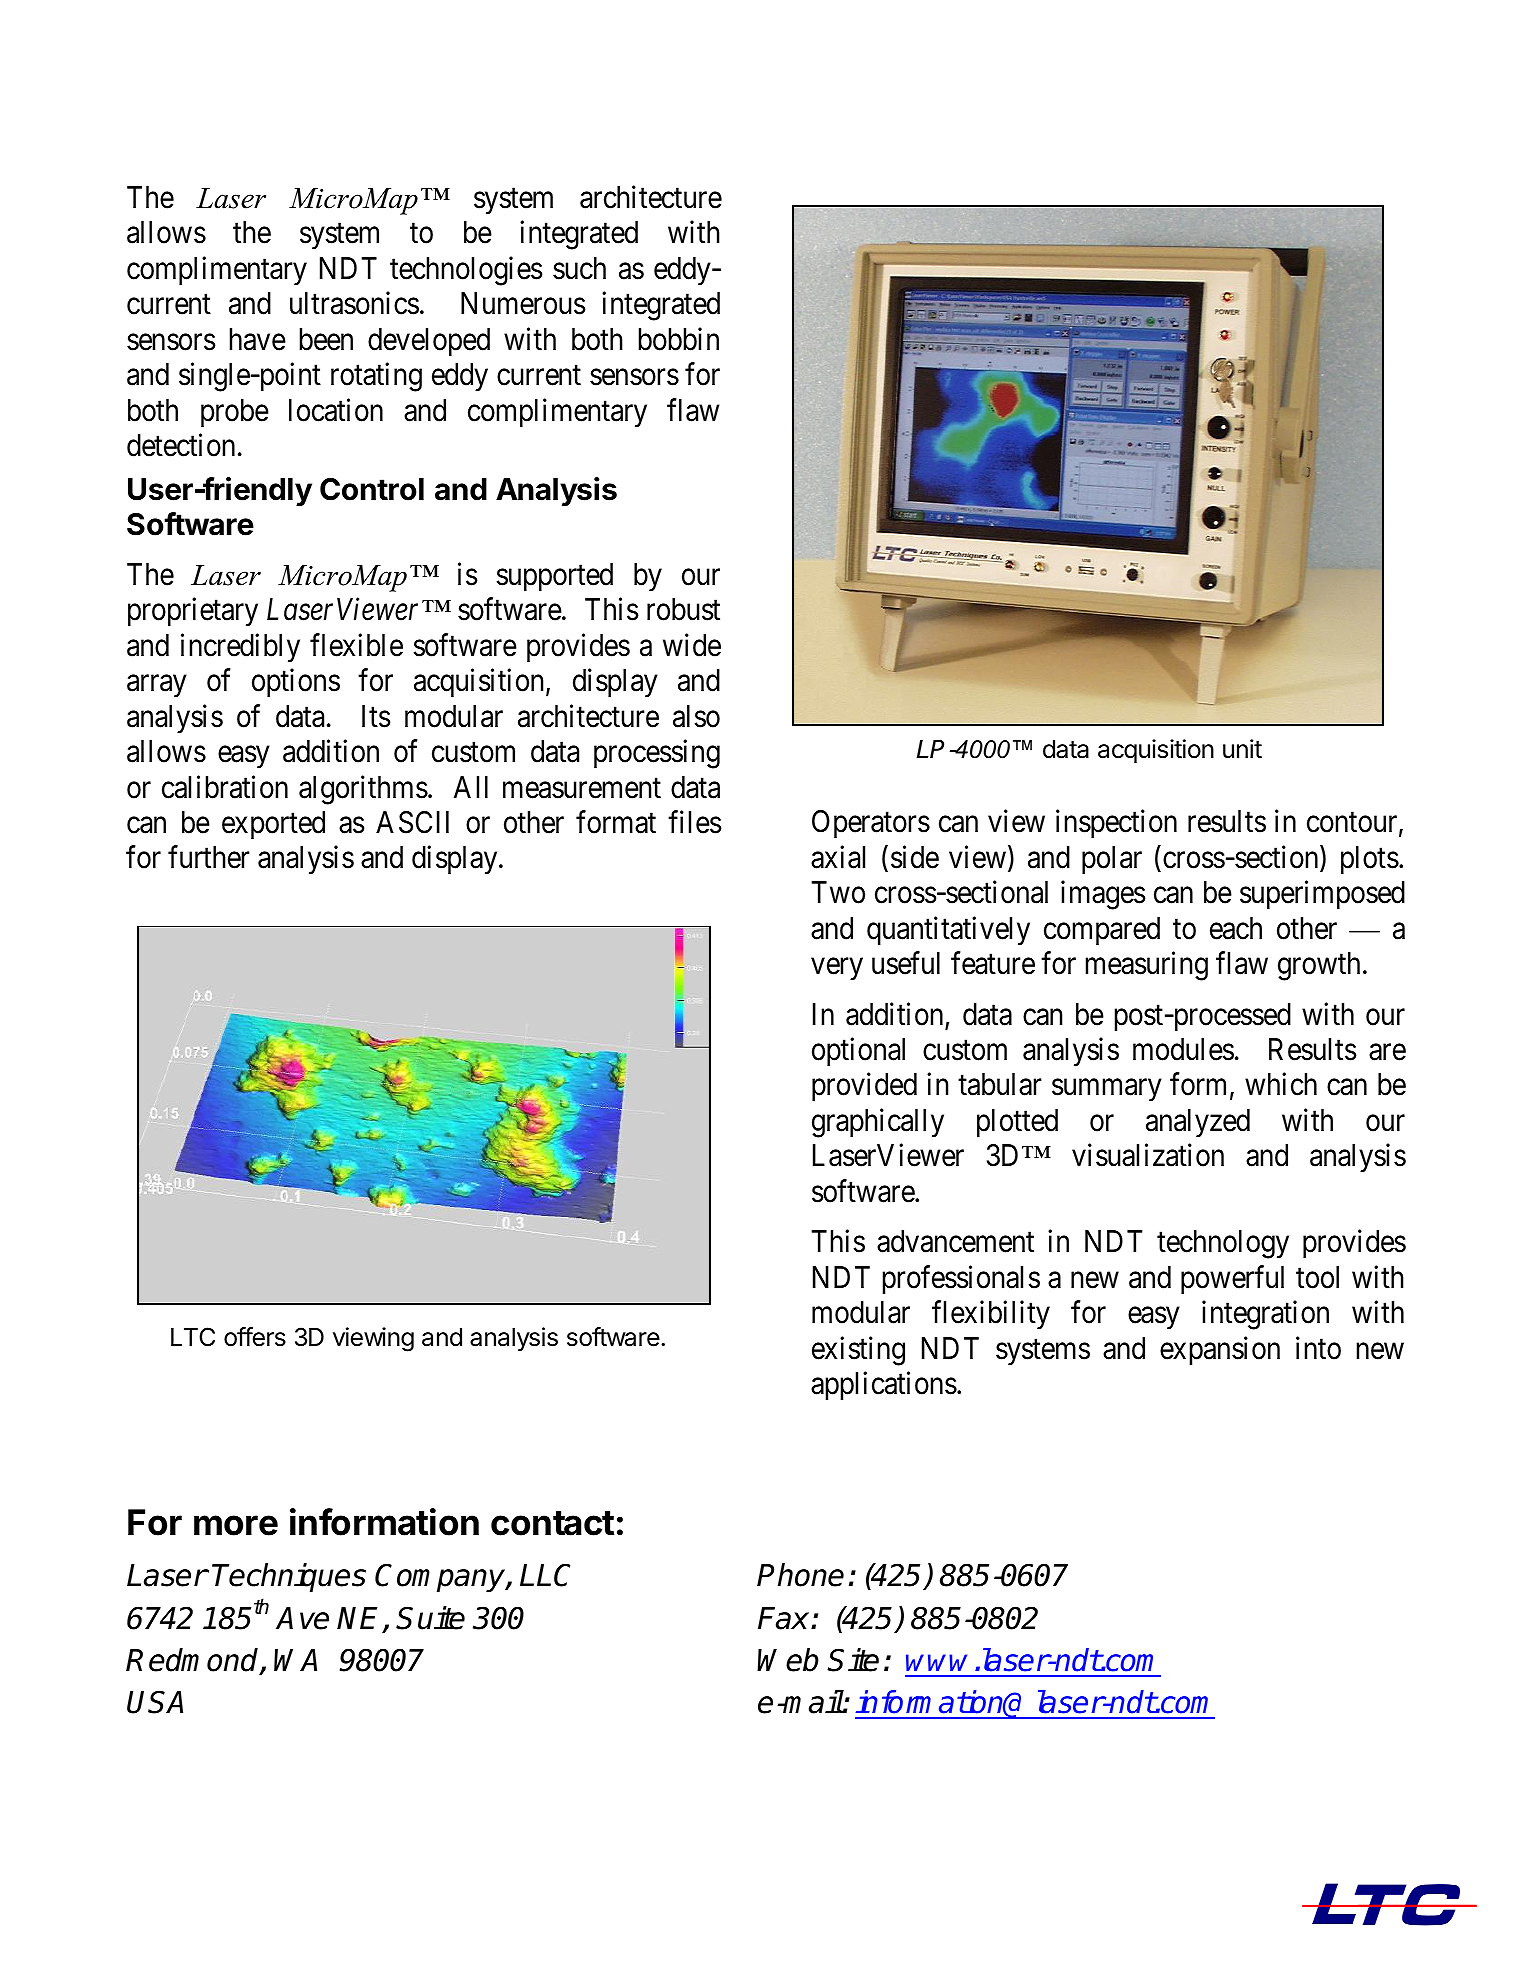 The width and height of the image is (1531, 1982). I want to click on Site, so click(853, 1660).
